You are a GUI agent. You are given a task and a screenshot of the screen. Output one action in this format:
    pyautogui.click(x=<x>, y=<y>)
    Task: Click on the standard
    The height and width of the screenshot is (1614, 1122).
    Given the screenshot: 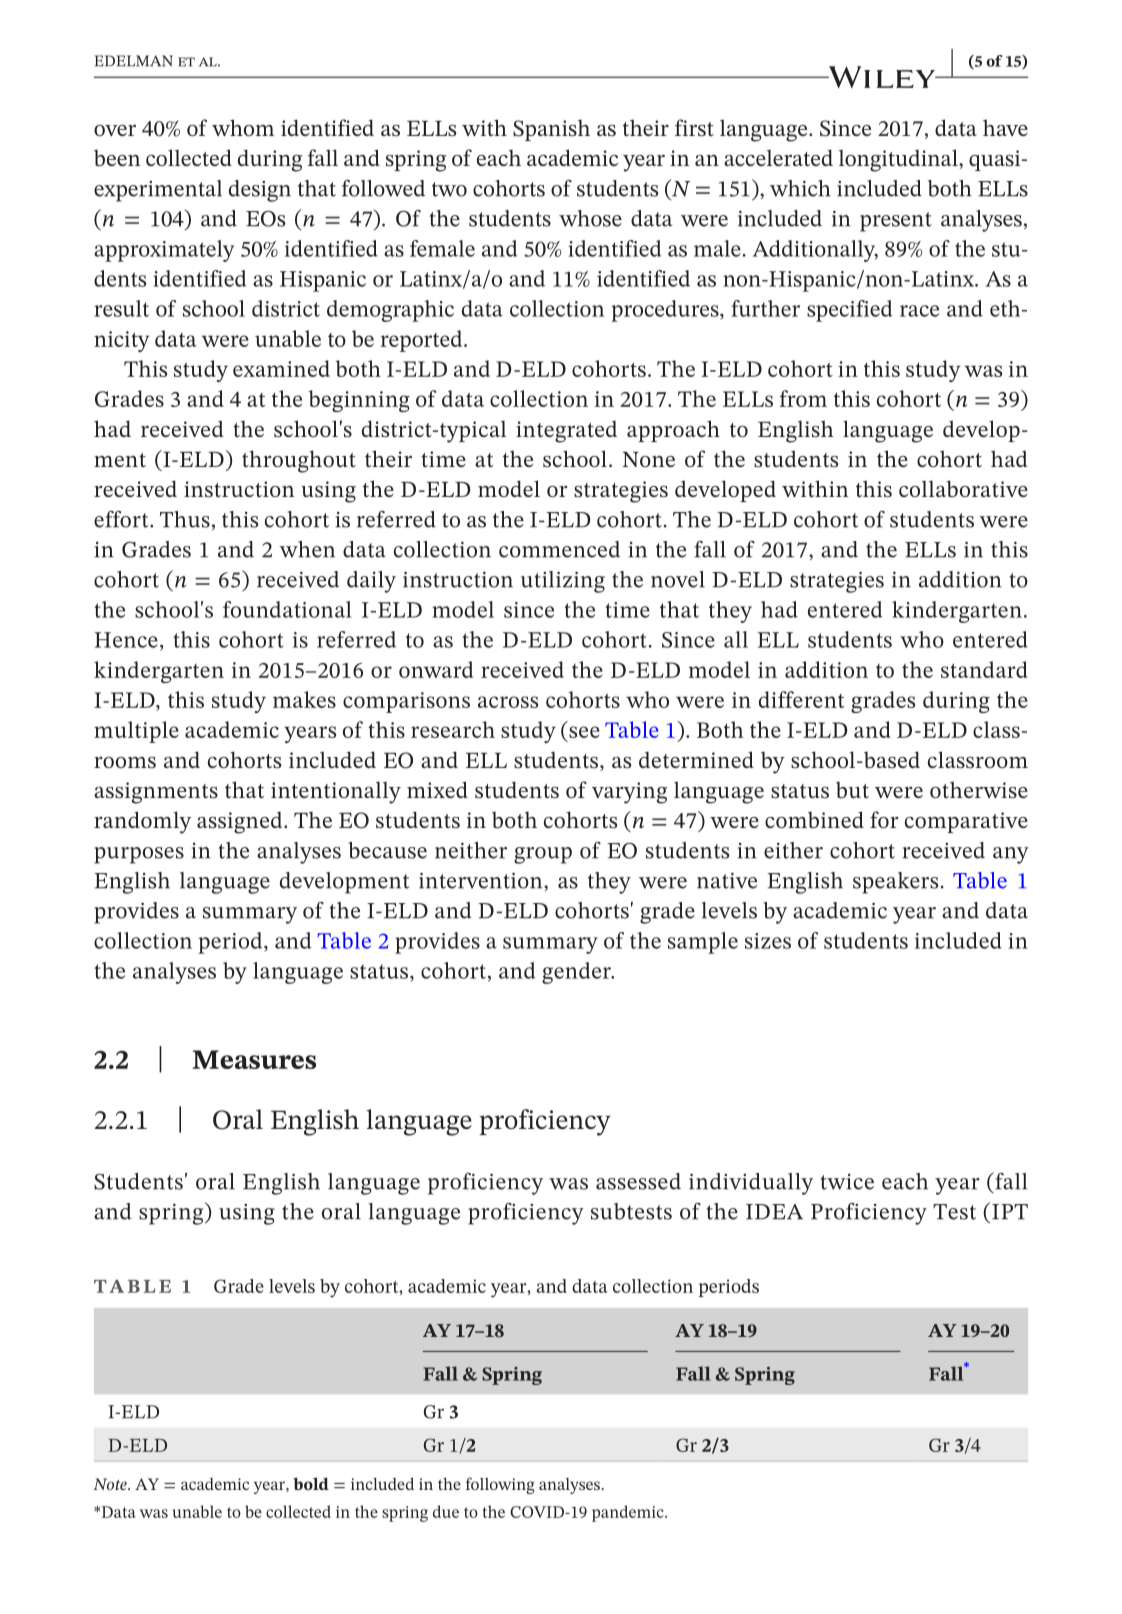 What is the action you would take?
    pyautogui.click(x=984, y=669)
